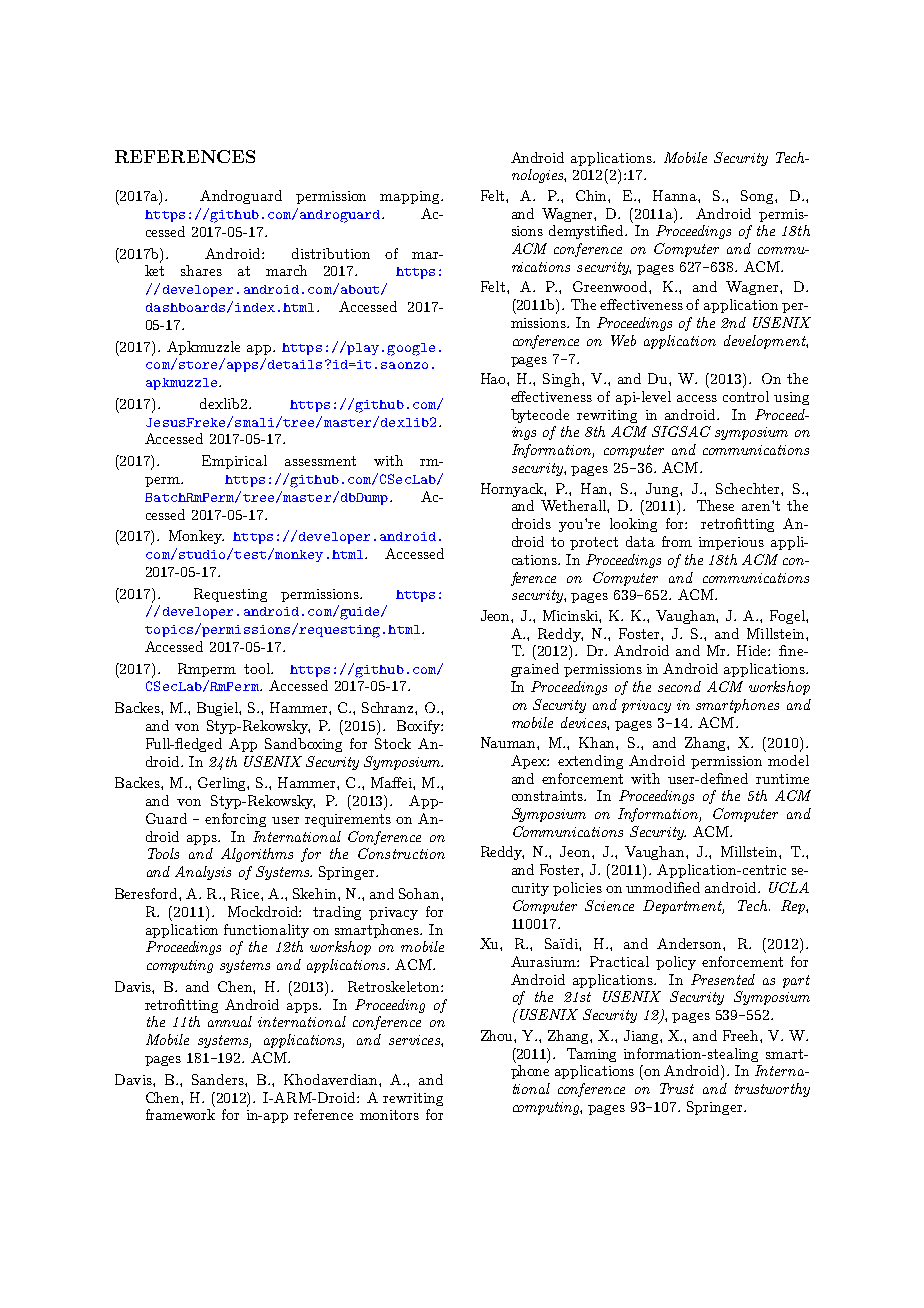 This screenshot has width=924, height=1308. I want to click on Song, so click(758, 197).
